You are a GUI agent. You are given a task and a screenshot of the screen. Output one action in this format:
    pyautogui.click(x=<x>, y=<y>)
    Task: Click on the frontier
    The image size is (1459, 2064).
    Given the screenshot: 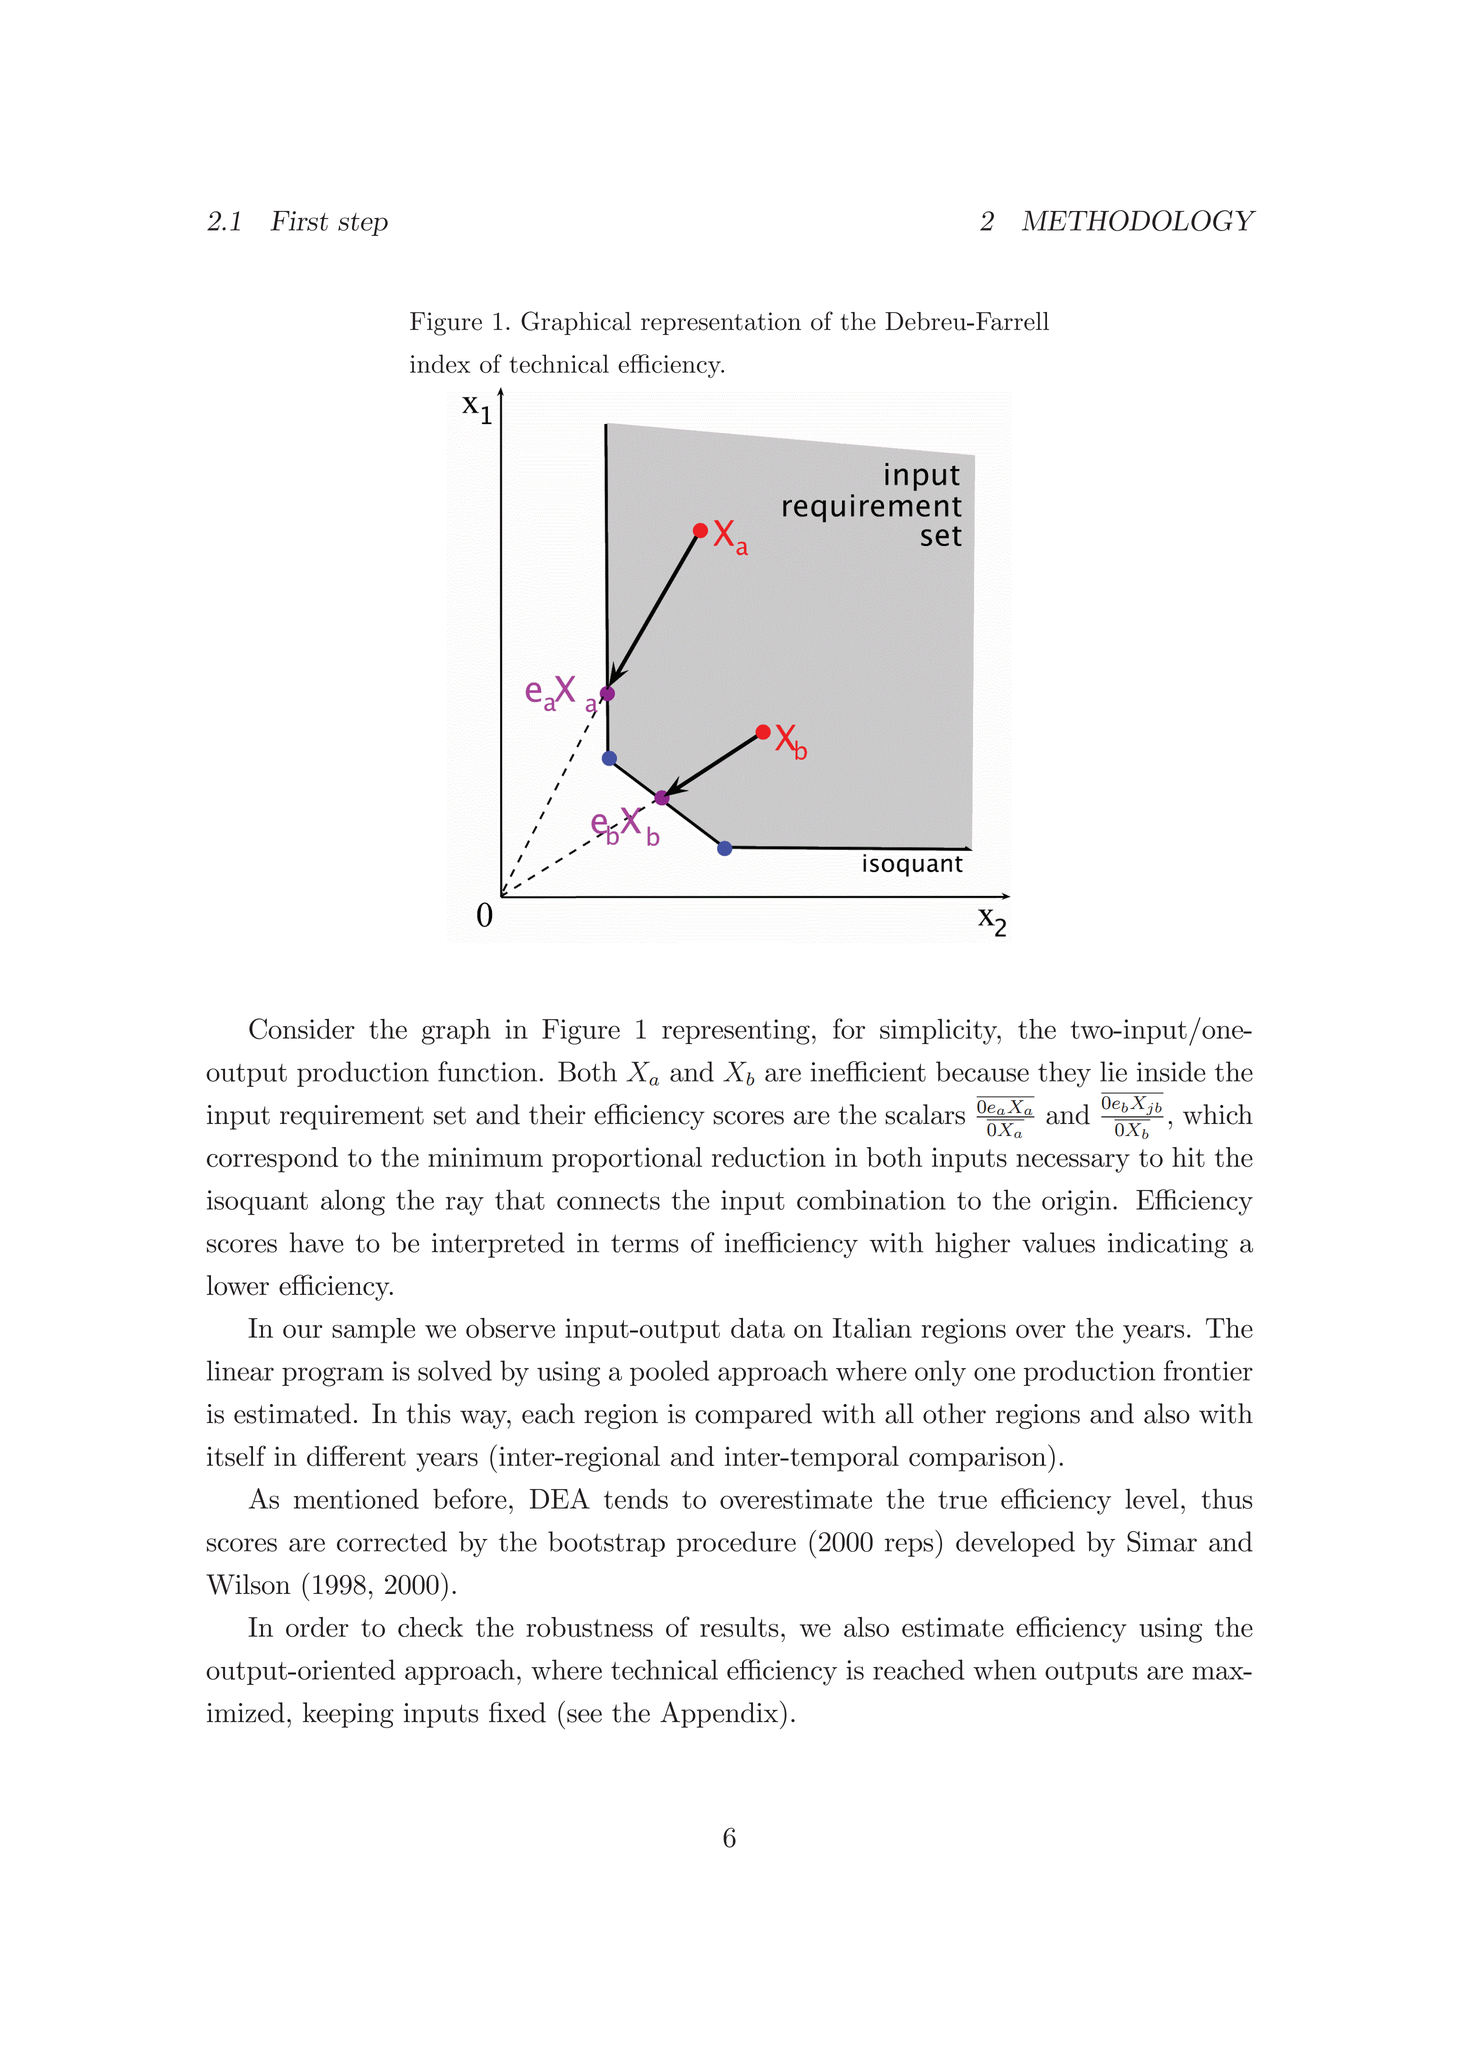 What is the action you would take?
    pyautogui.click(x=1208, y=1370)
